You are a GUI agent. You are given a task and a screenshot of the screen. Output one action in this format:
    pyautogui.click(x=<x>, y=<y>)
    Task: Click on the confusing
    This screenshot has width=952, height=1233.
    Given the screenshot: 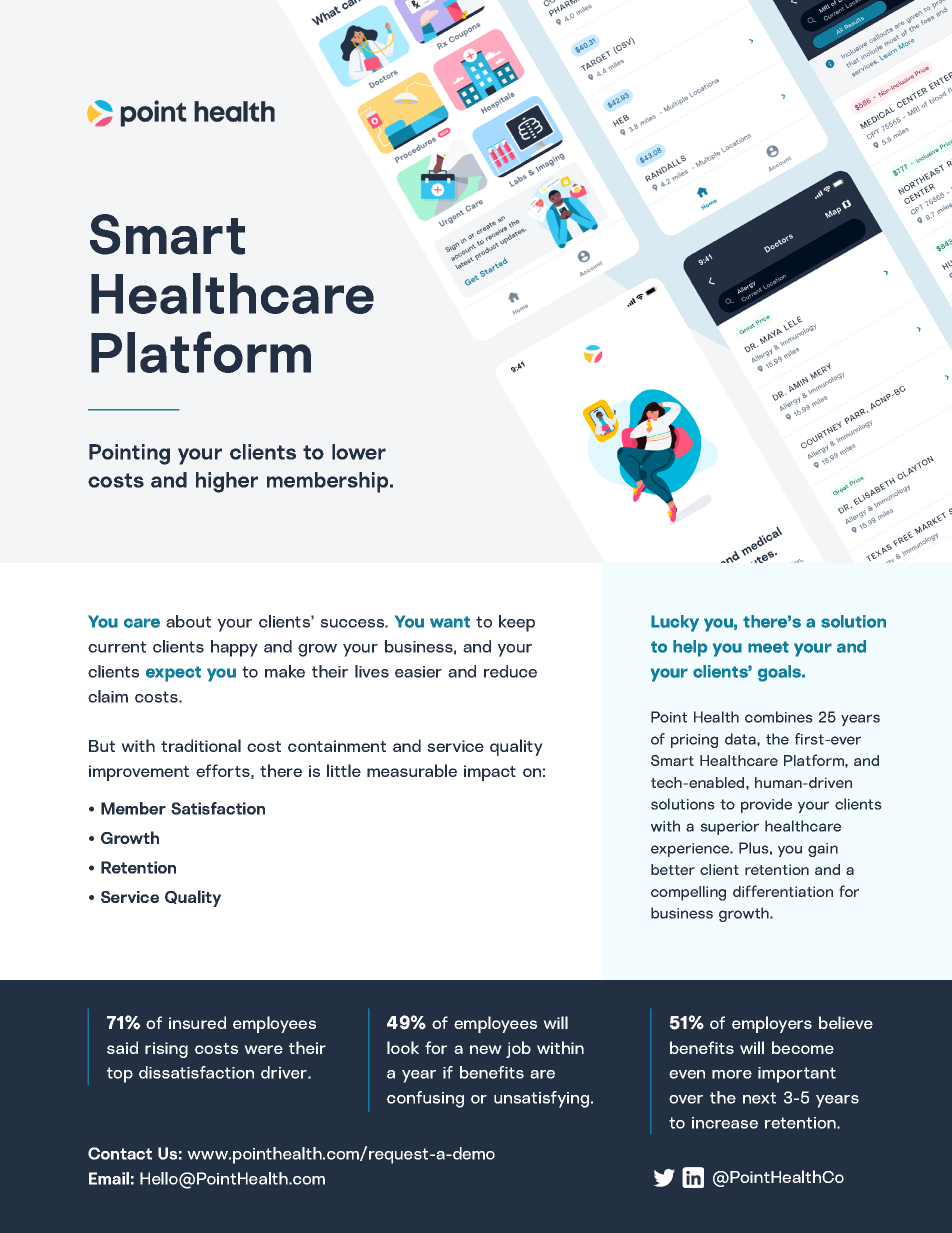 What is the action you would take?
    pyautogui.click(x=425, y=1099)
